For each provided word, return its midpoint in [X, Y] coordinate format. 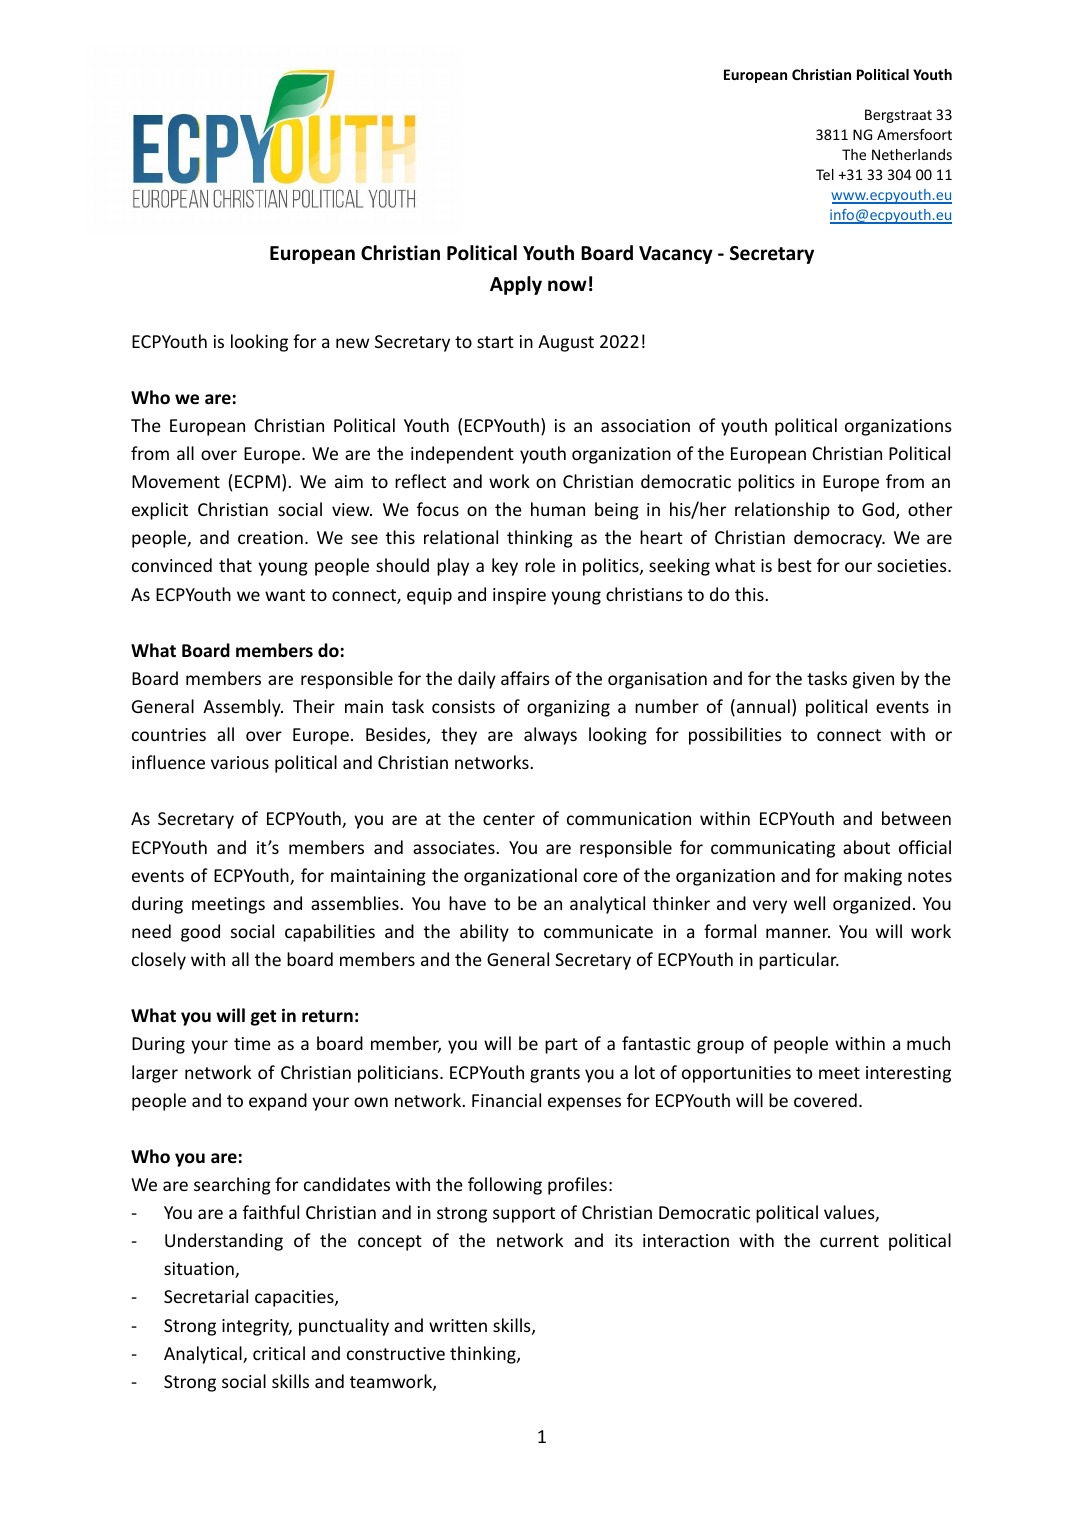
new [352, 343]
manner [798, 933]
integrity [257, 1327]
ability [484, 933]
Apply [516, 285]
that [235, 565]
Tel [825, 174]
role [540, 565]
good [200, 933]
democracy [839, 539]
